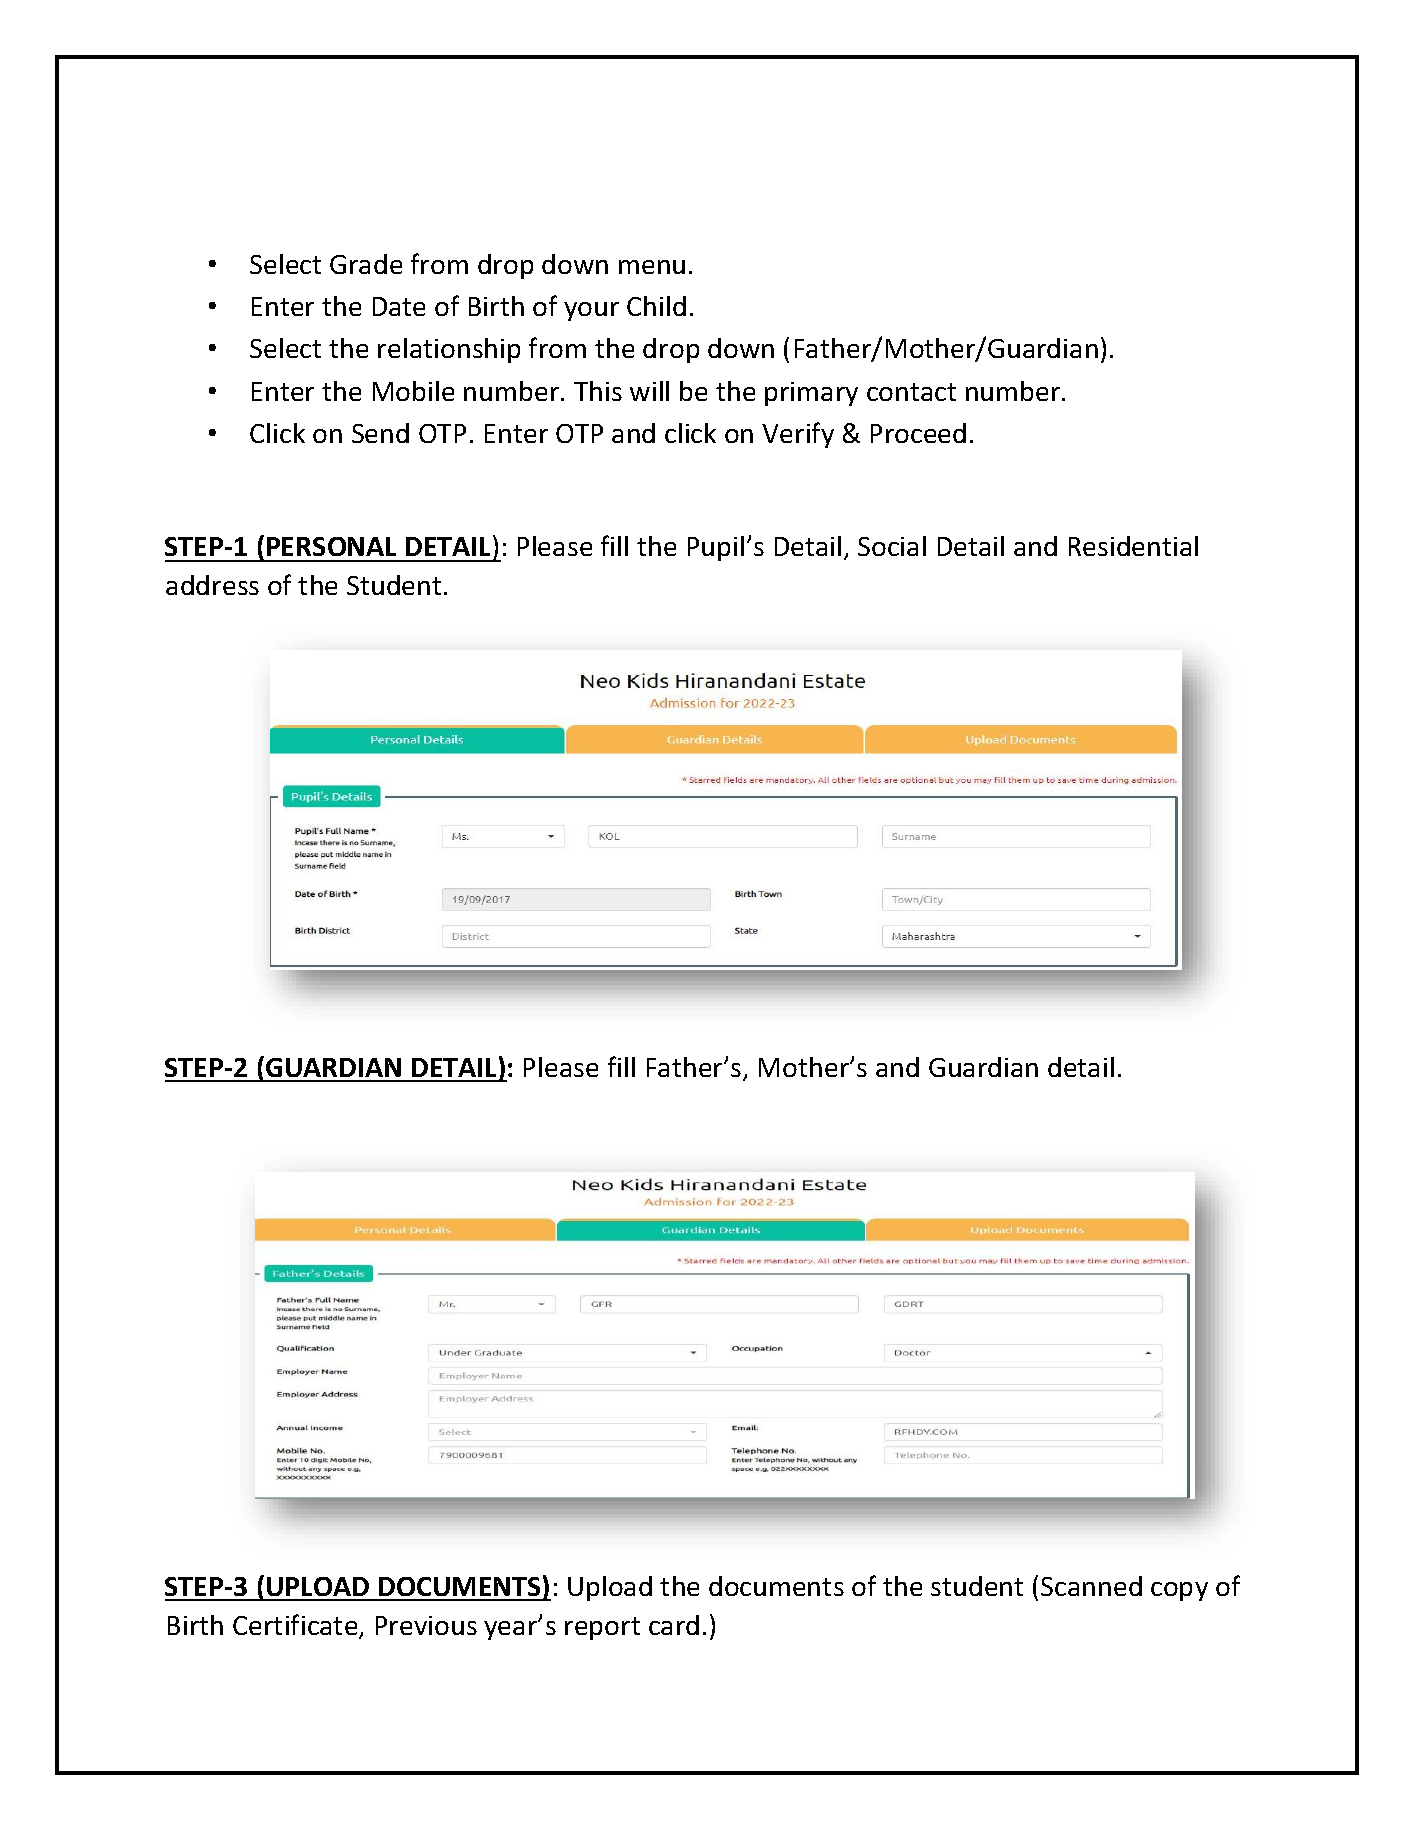  Describe the element at coordinates (1133, 546) in the image. I see `Residential` at that location.
